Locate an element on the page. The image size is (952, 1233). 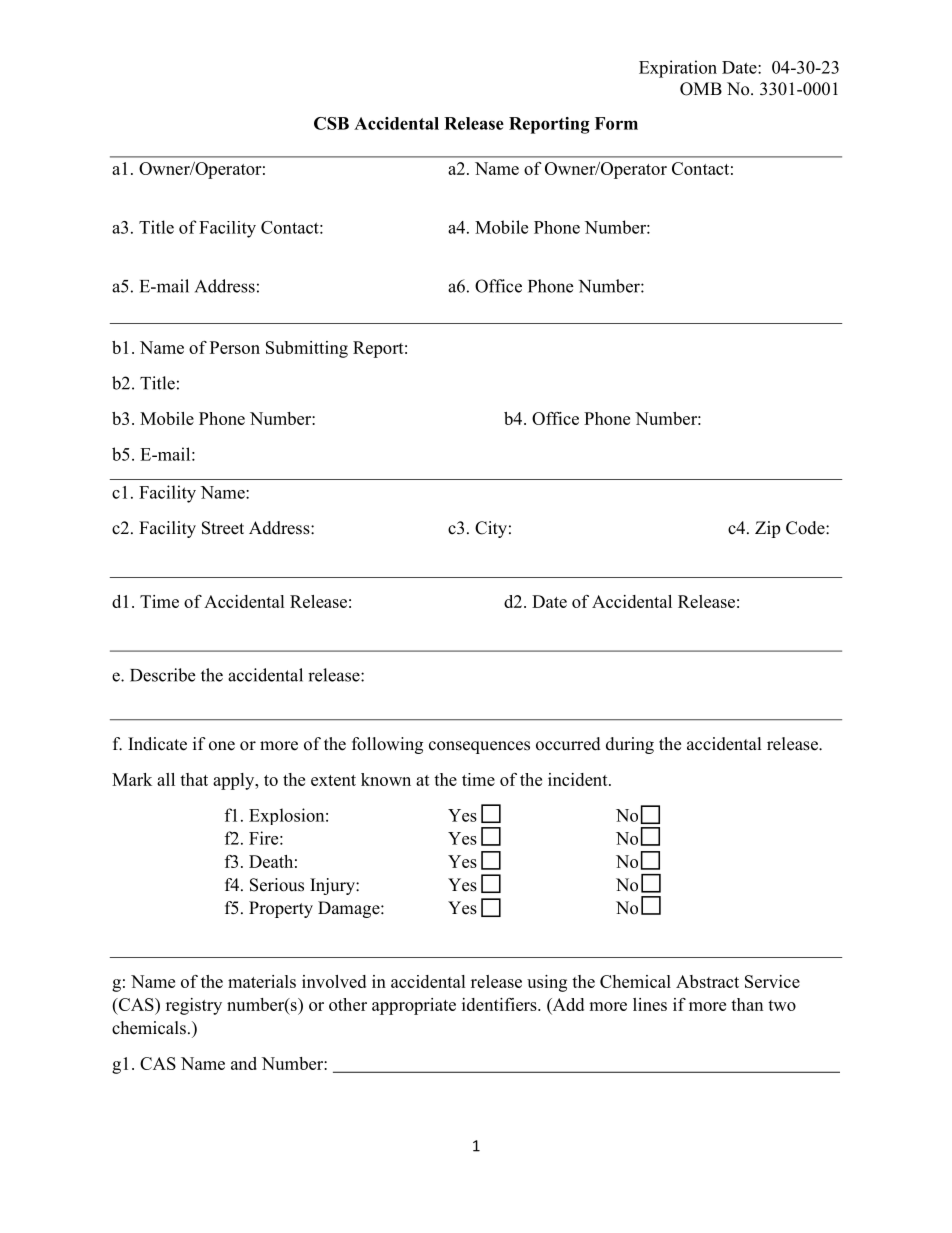
OMB is located at coordinates (701, 89).
